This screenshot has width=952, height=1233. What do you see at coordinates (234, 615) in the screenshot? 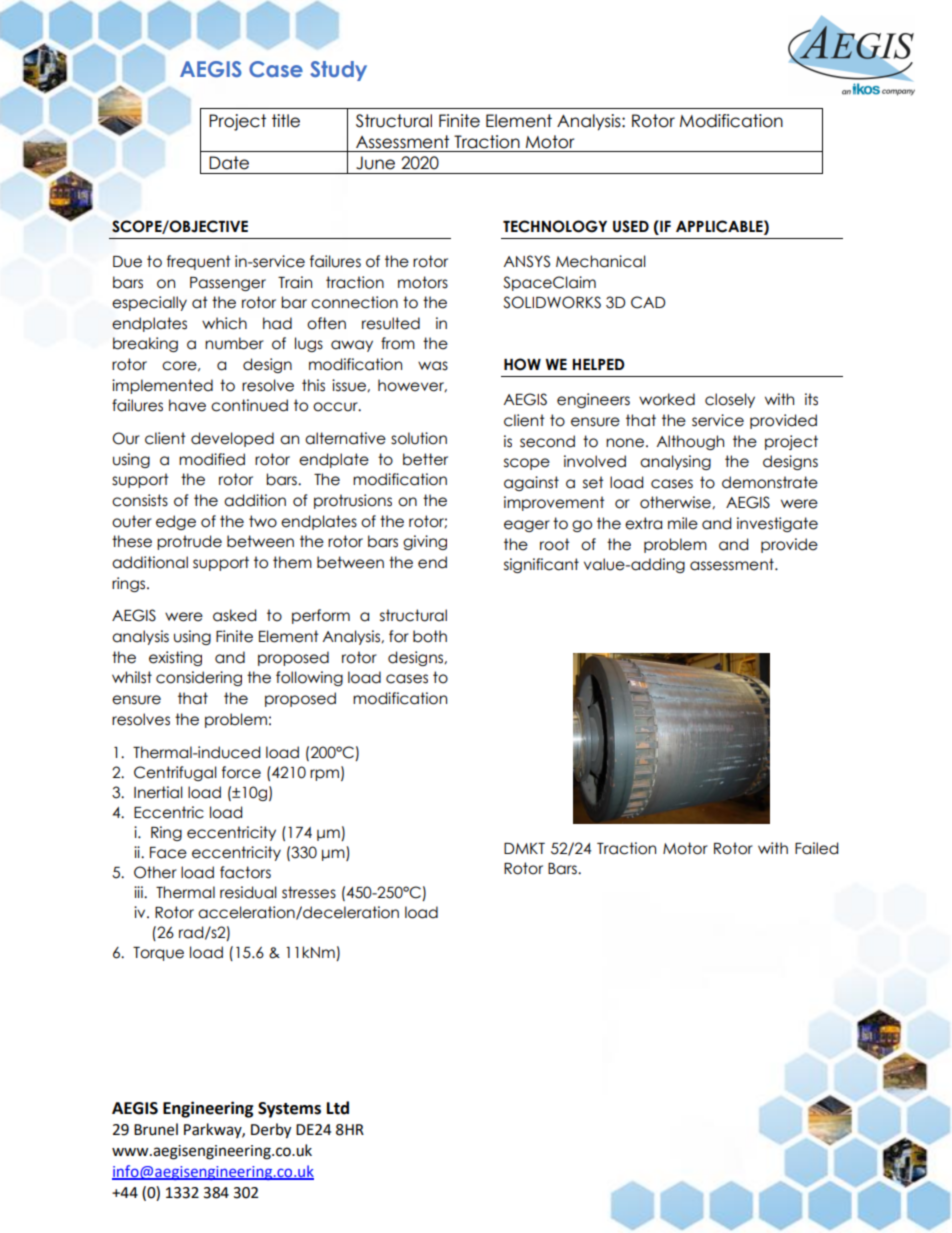
I see `asked` at bounding box center [234, 615].
